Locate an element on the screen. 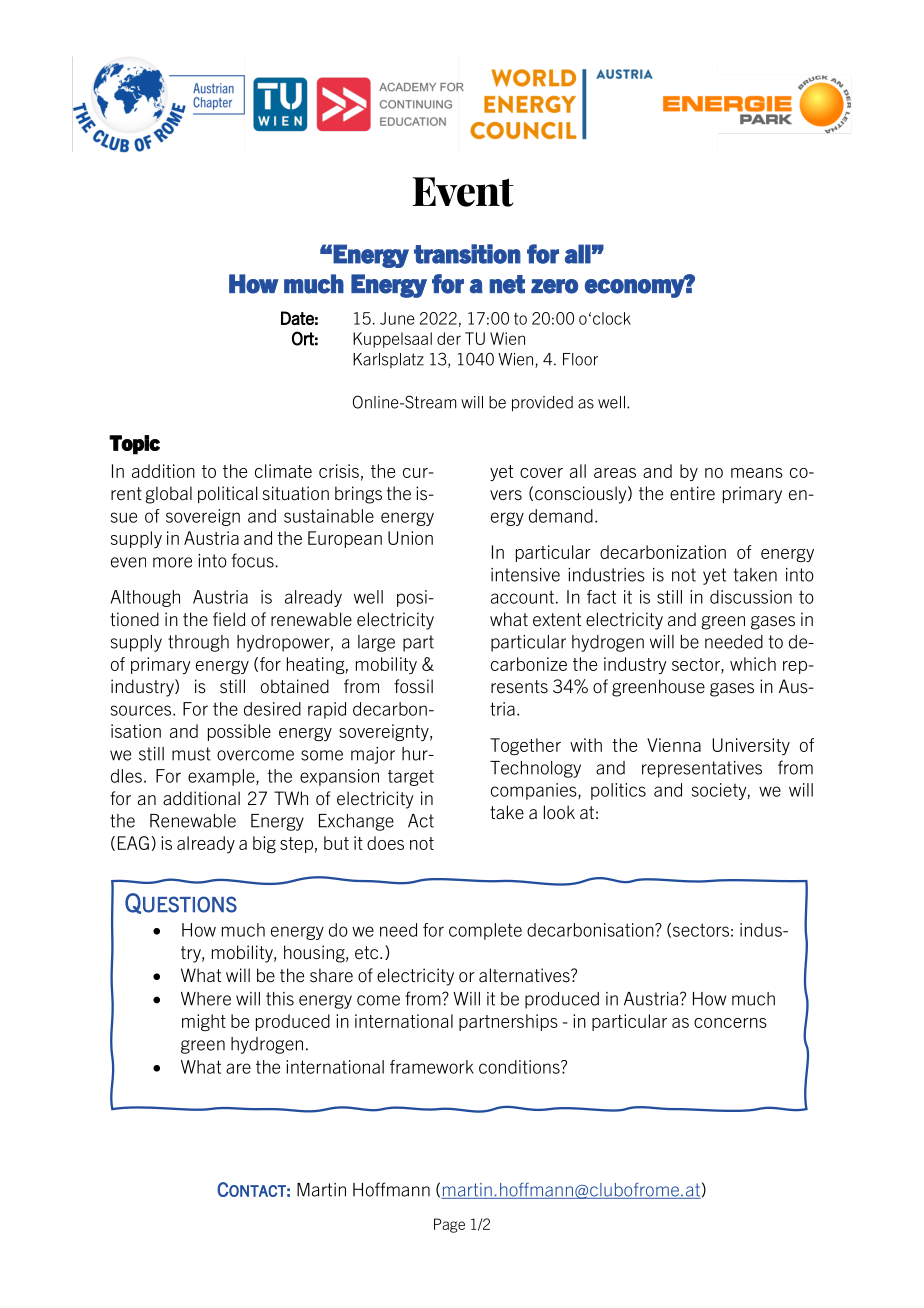  complete is located at coordinates (485, 931).
